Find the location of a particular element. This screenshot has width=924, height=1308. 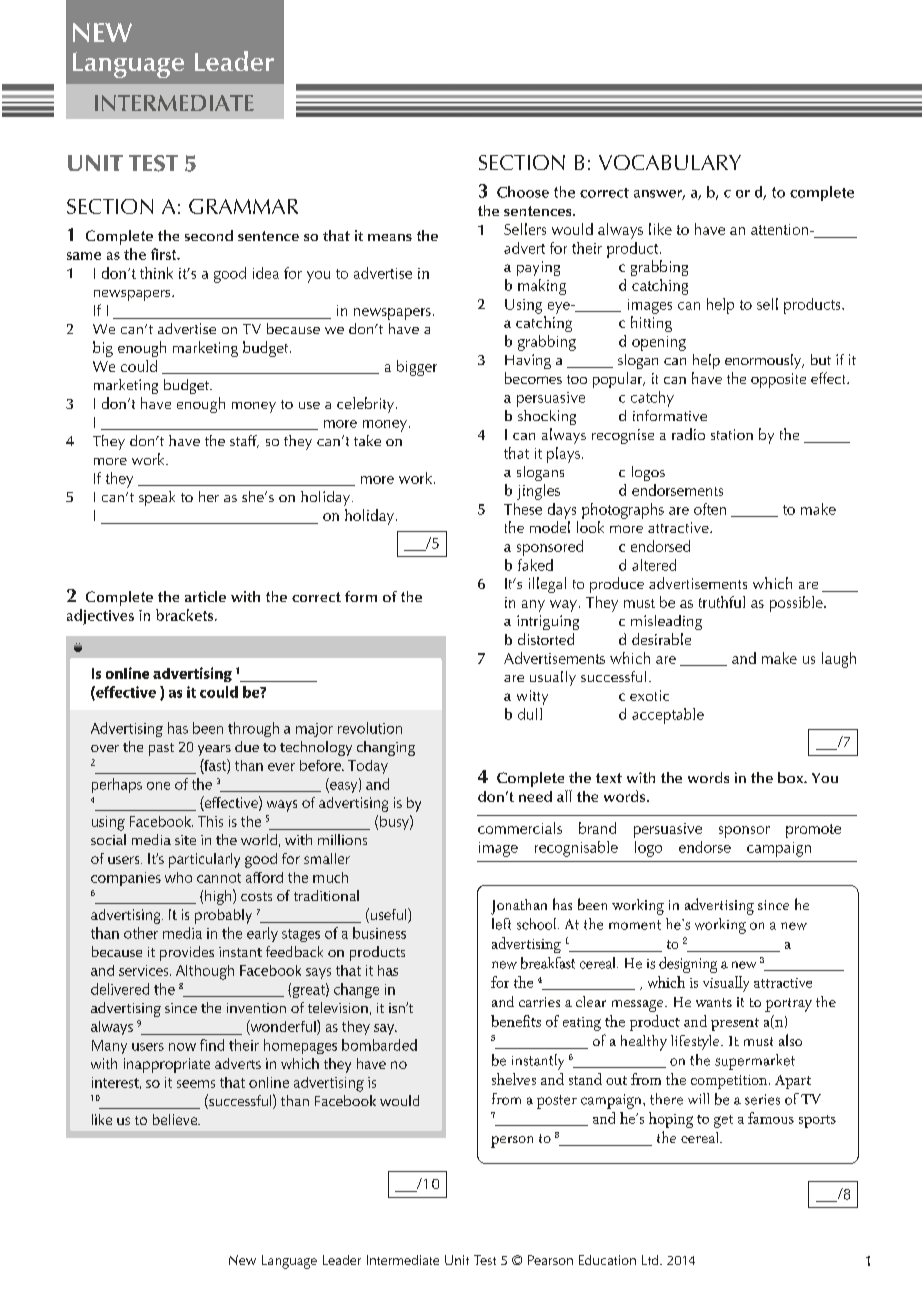

VOCABULARY is located at coordinates (670, 162).
